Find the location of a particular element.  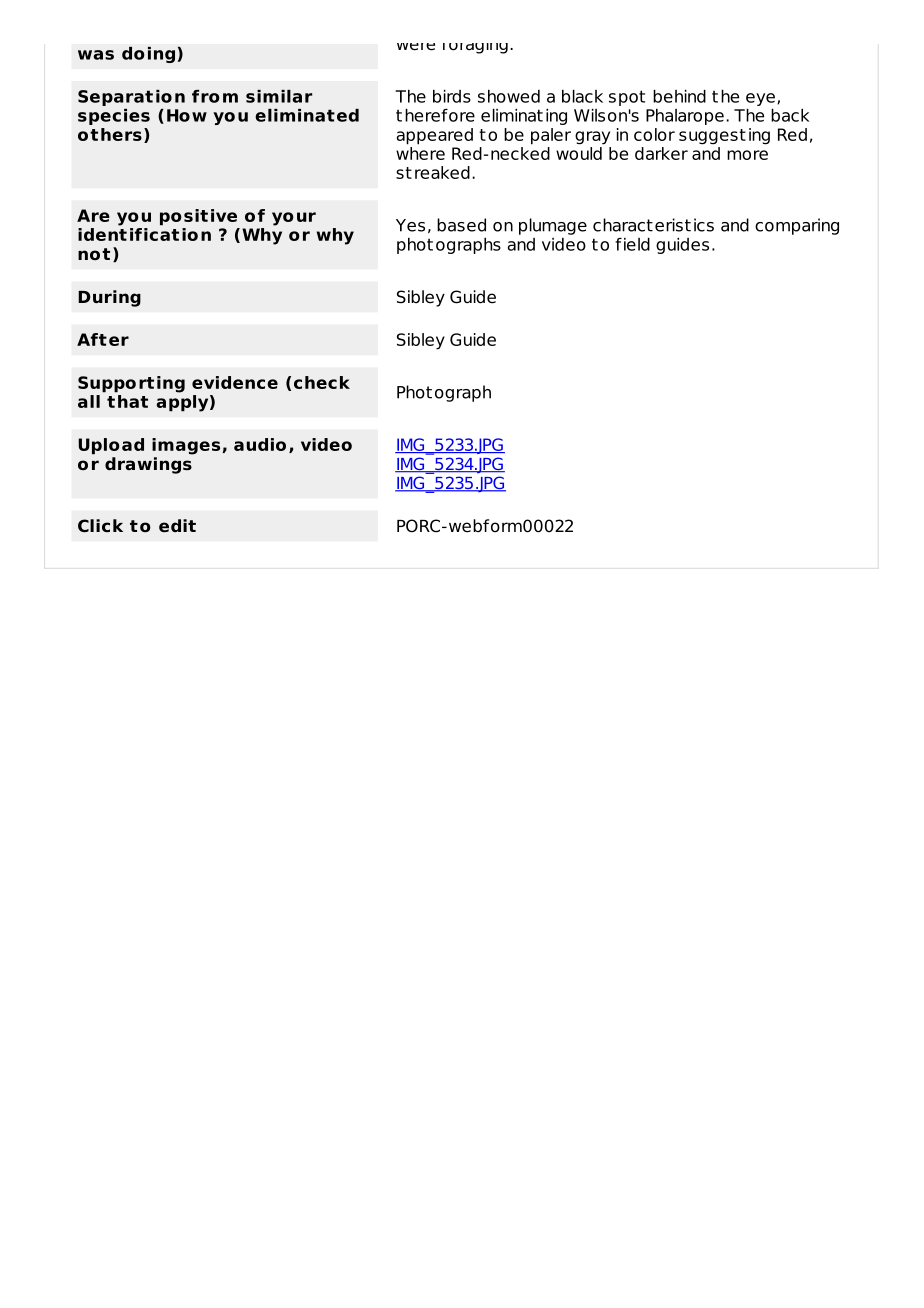

behind is located at coordinates (679, 96).
